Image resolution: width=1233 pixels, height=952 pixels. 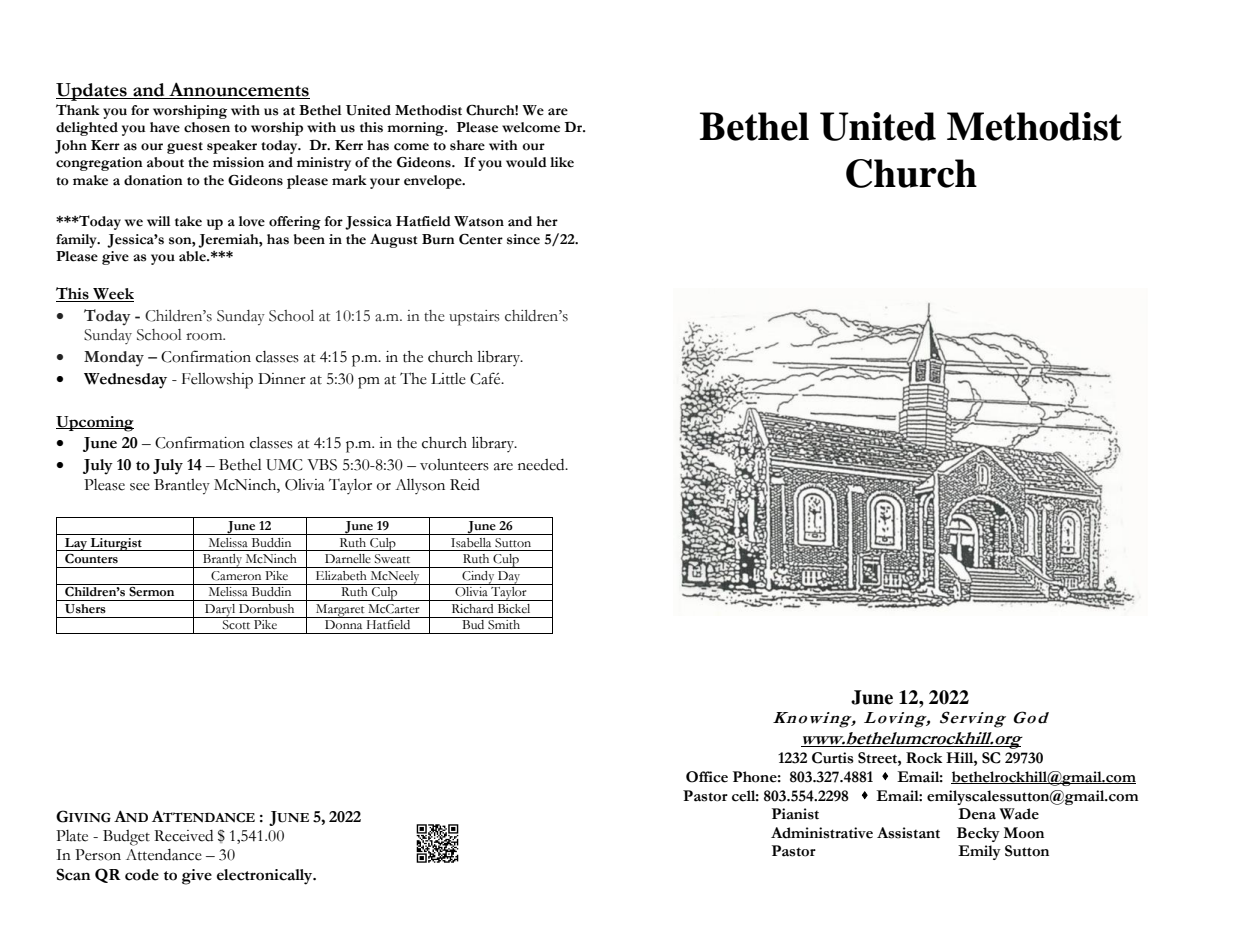 I want to click on have, so click(x=165, y=127).
